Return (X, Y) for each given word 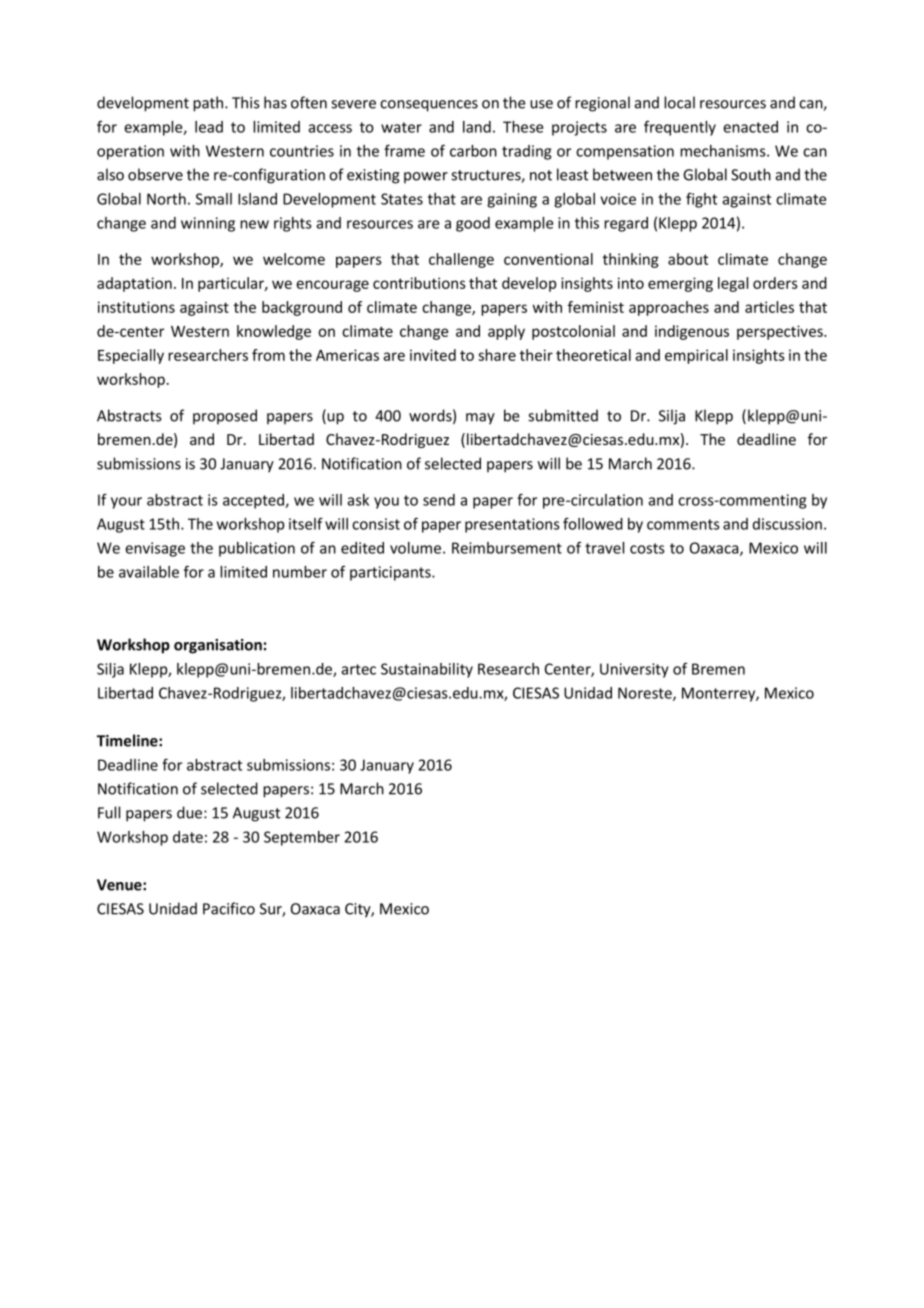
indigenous (692, 332)
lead (209, 127)
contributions (419, 283)
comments (683, 524)
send (439, 500)
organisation (218, 646)
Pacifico (229, 908)
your (126, 503)
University (634, 670)
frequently (680, 128)
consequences (429, 106)
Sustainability (427, 670)
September (302, 838)
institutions (136, 307)
